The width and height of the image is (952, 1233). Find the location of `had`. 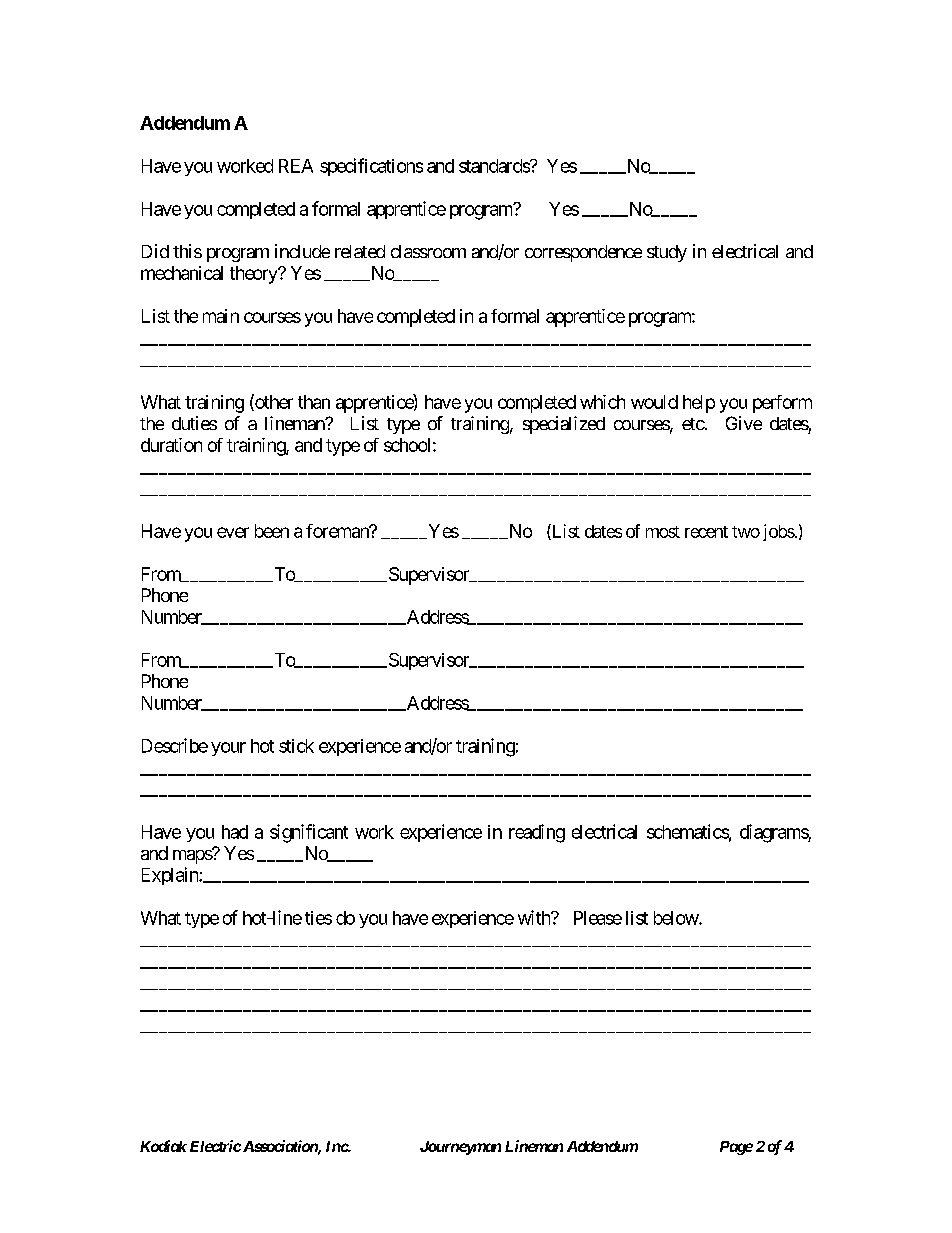

had is located at coordinates (235, 832).
